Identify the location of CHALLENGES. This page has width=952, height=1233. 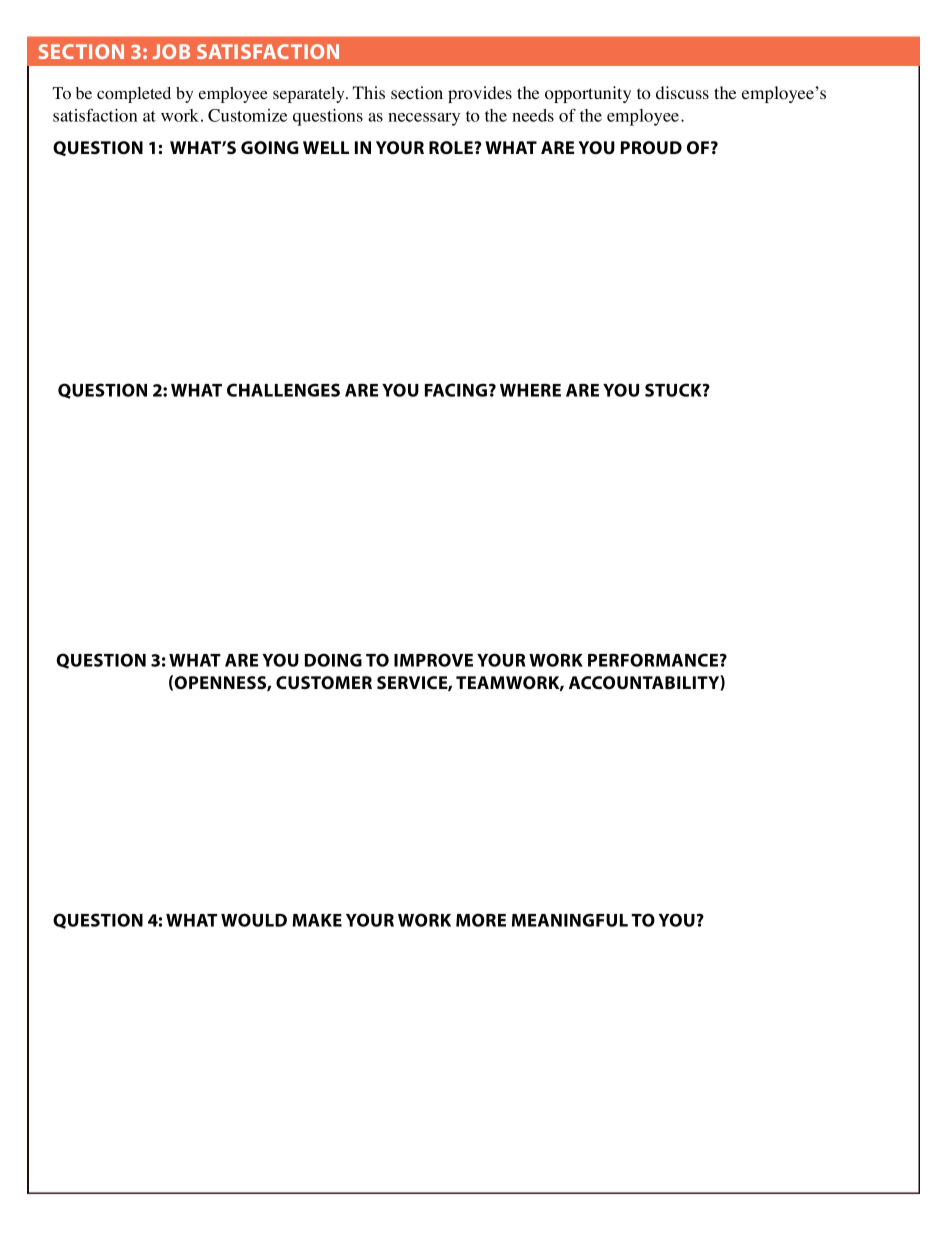
(283, 390).
